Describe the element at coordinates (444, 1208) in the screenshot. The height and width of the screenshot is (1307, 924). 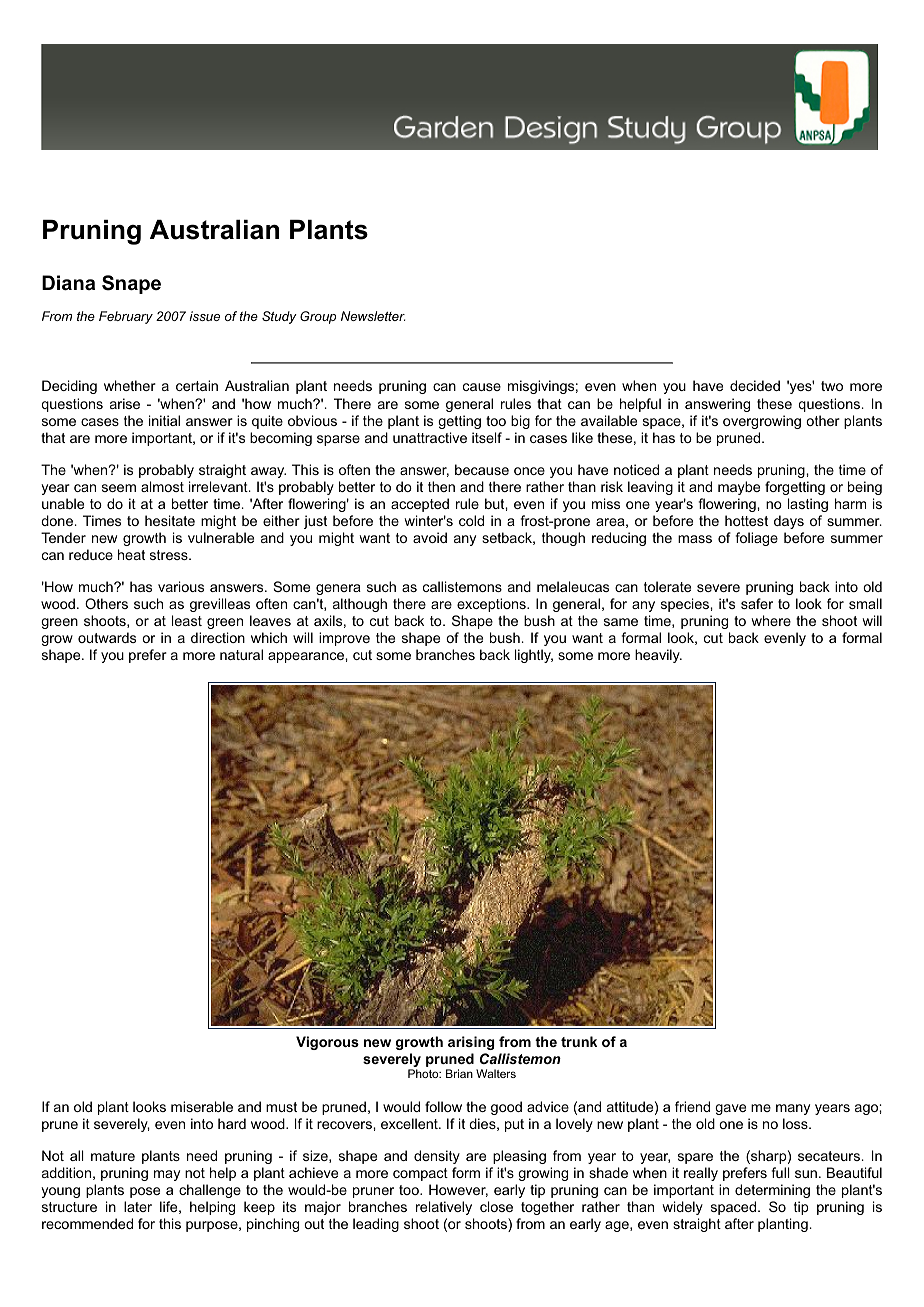
I see `relatively` at that location.
